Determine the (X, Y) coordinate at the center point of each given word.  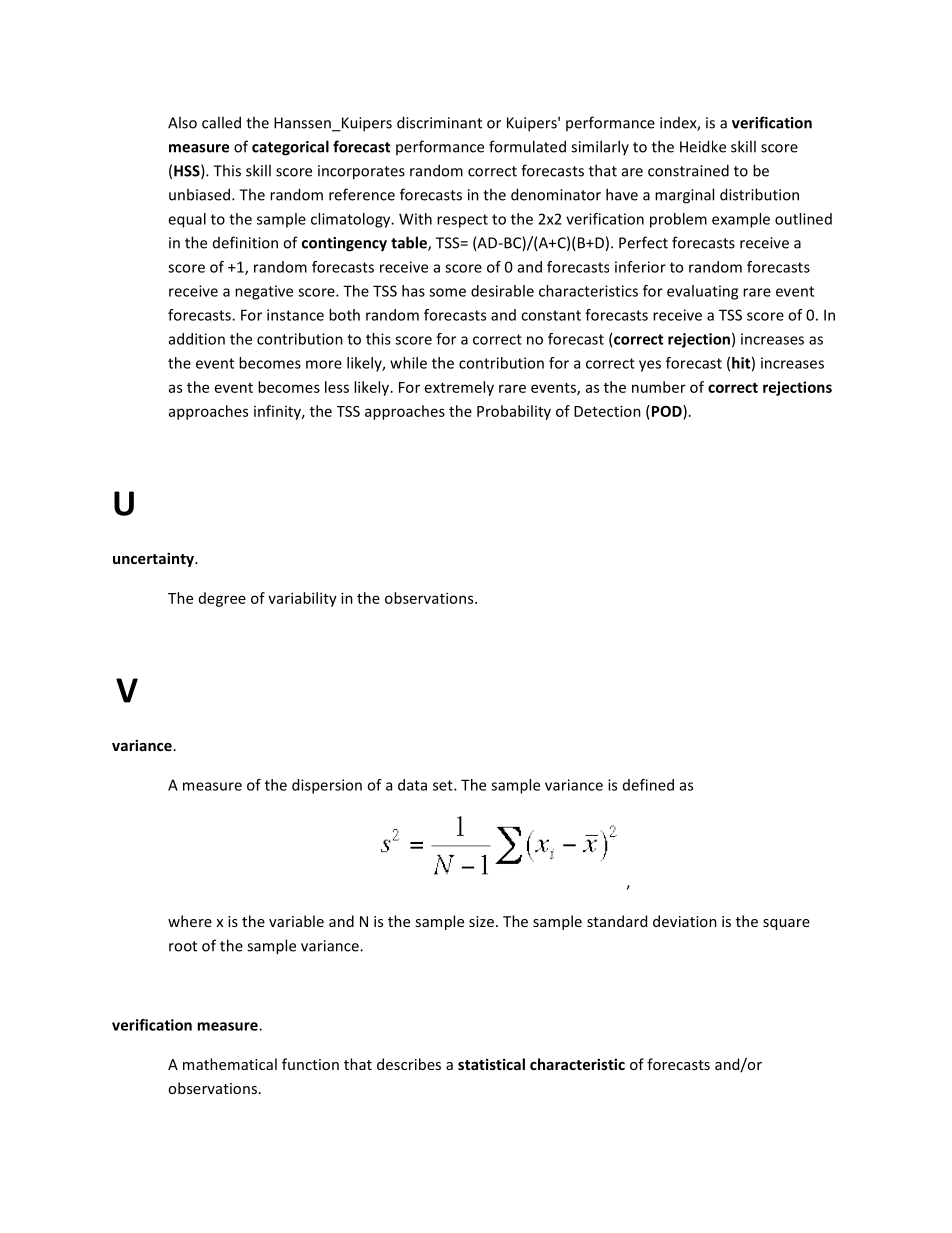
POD (668, 412)
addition (197, 339)
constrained (688, 170)
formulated (527, 146)
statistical (491, 1064)
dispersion (327, 786)
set (444, 785)
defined (648, 785)
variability (302, 599)
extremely (459, 388)
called (221, 122)
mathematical (230, 1064)
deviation (685, 921)
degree (222, 599)
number (659, 387)
